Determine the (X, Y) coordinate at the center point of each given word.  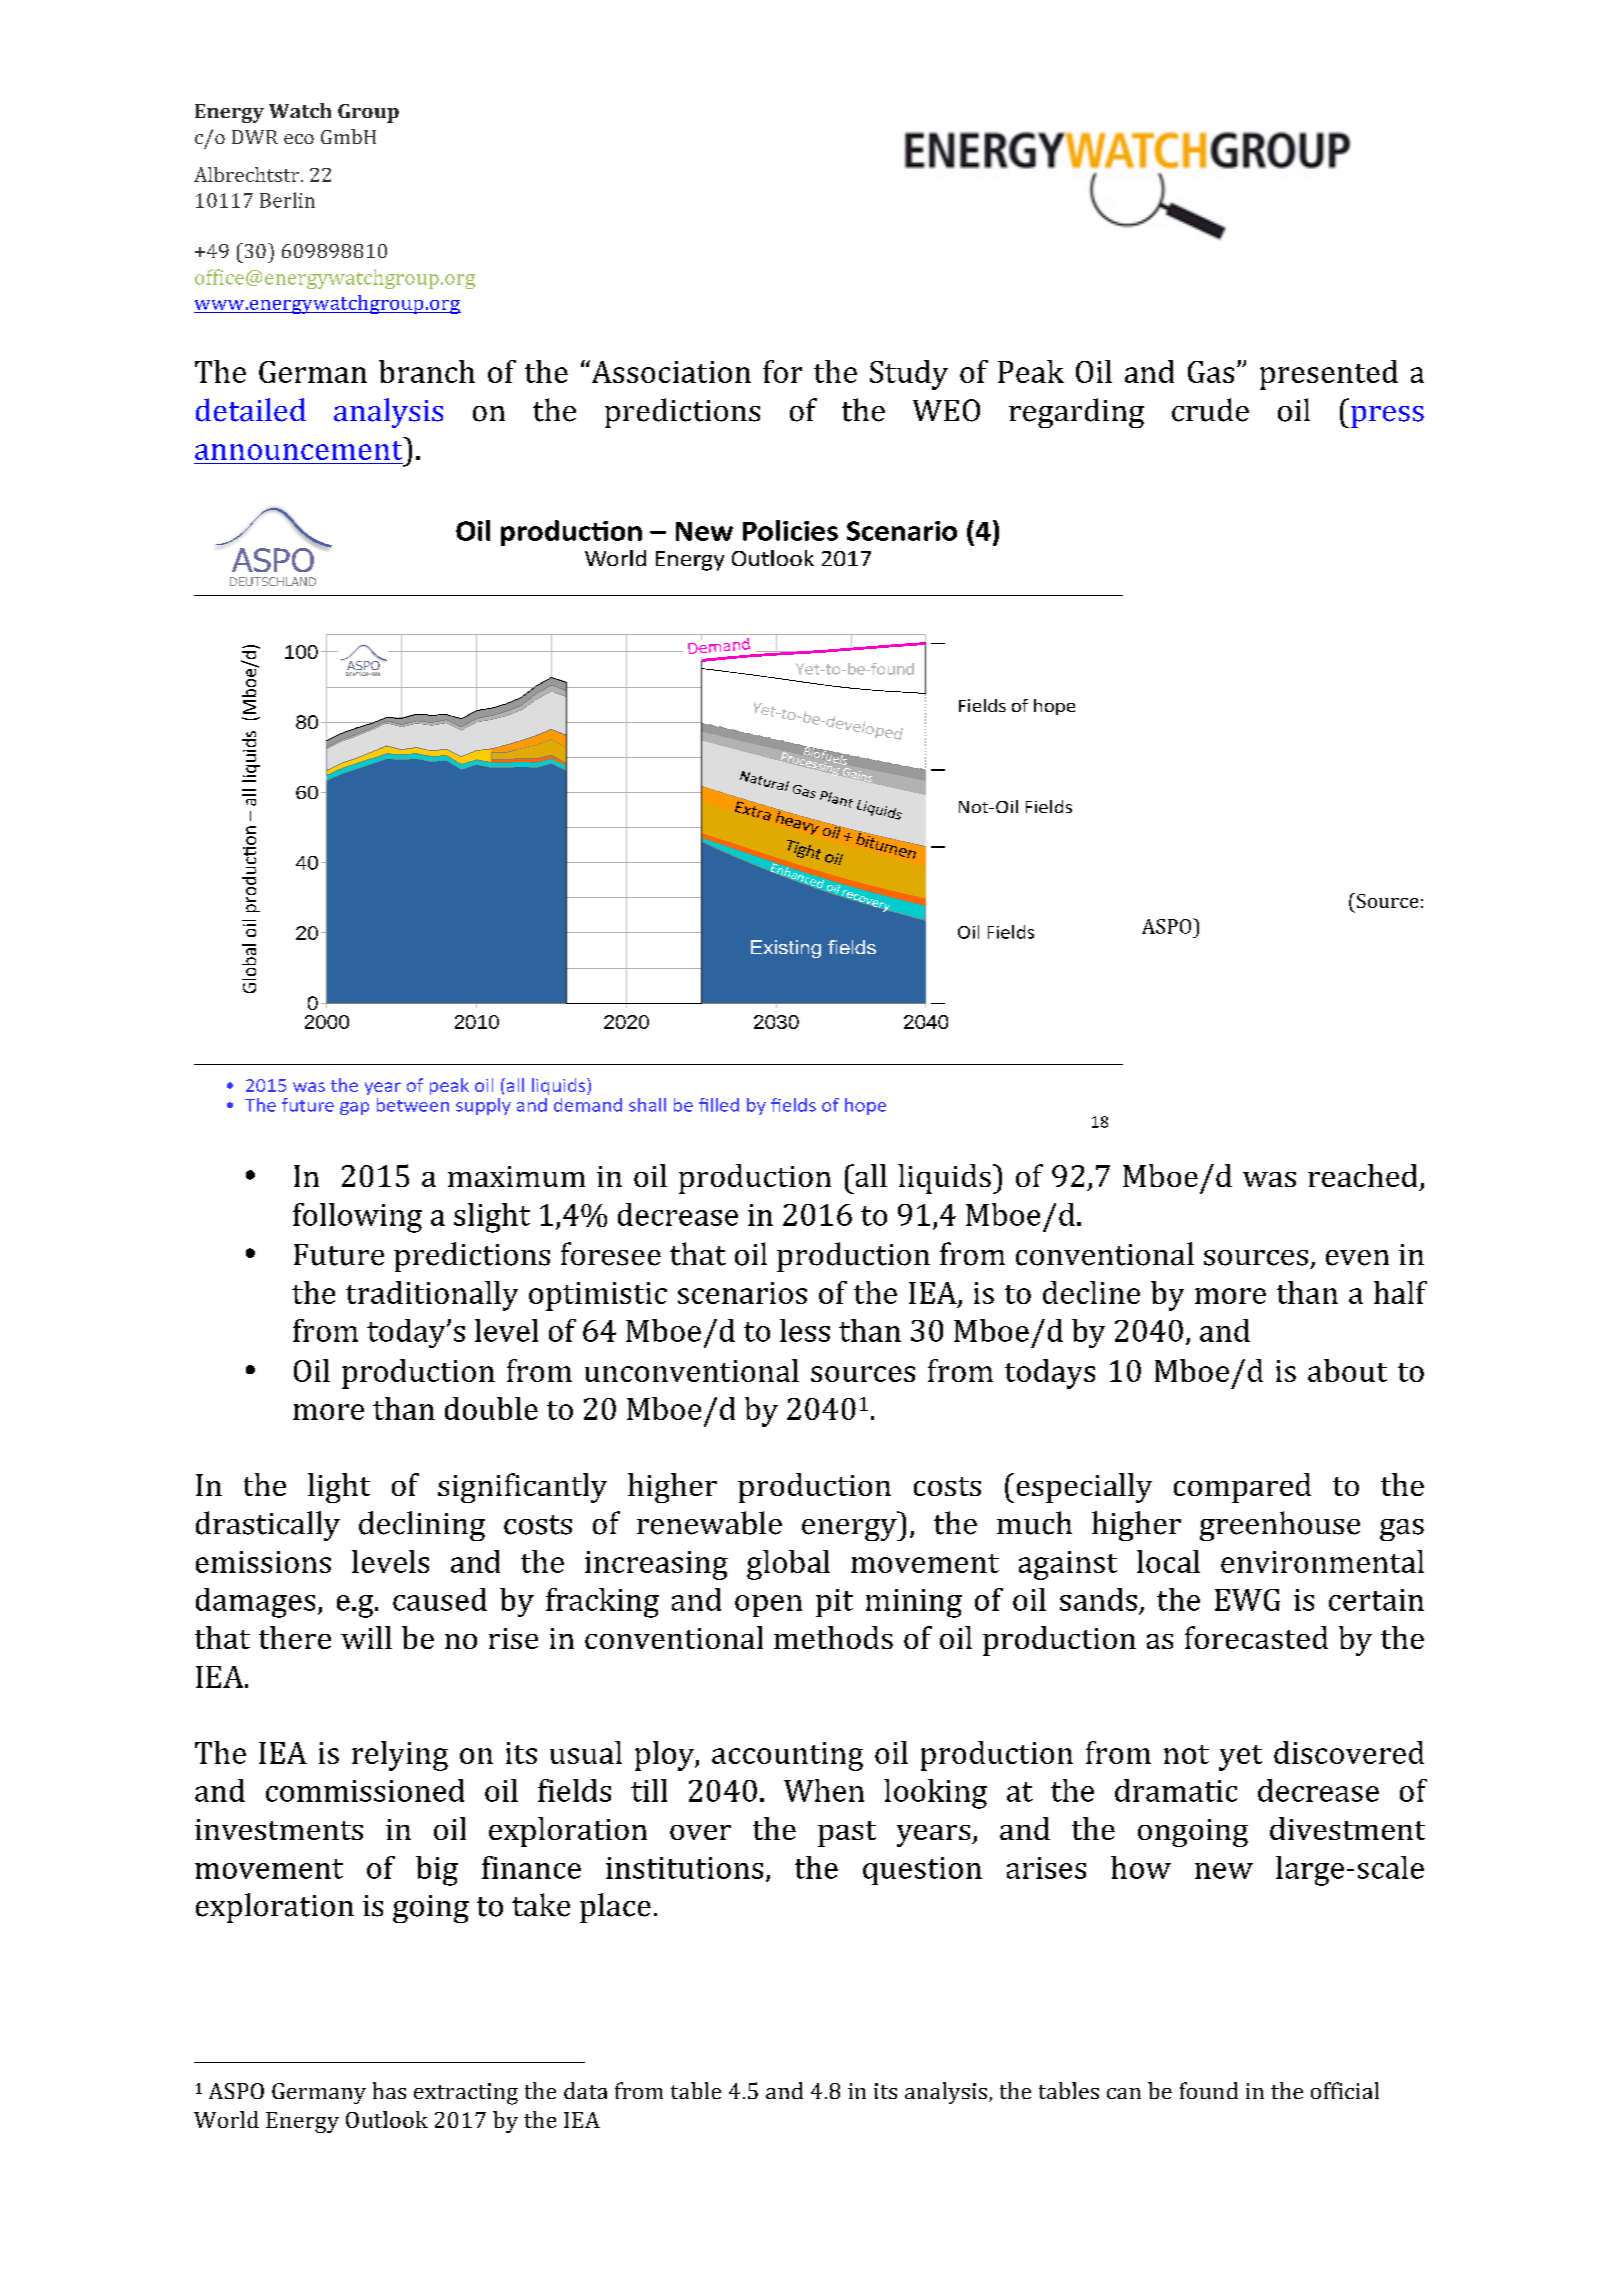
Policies (790, 530)
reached (1362, 1175)
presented (1329, 375)
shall (647, 1105)
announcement (298, 450)
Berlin (287, 200)
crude (1210, 410)
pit (834, 1603)
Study (909, 375)
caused (440, 1599)
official (1345, 2090)
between (413, 1105)
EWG (1247, 1600)
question (922, 1871)
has (389, 2090)
